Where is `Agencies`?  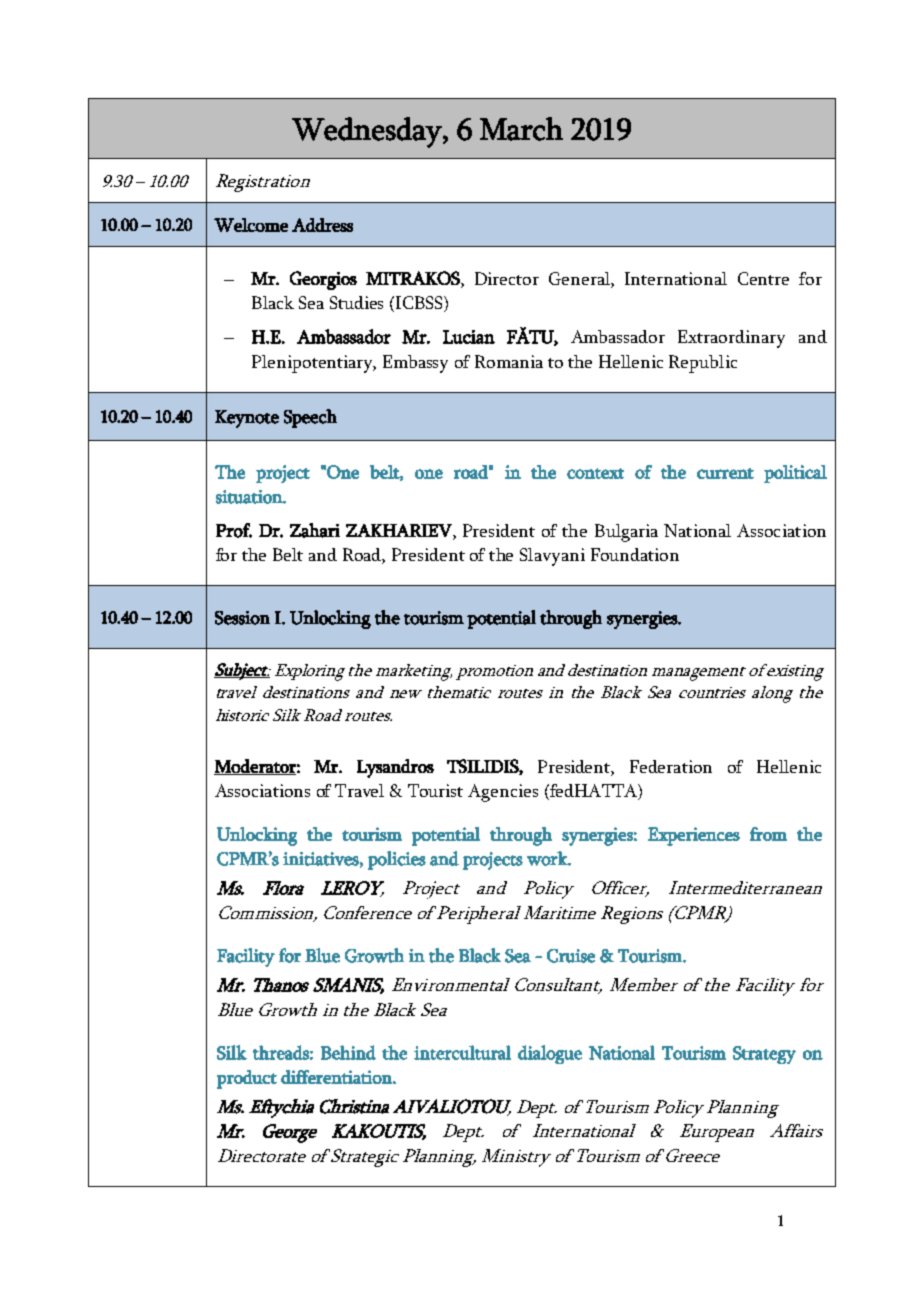 Agencies is located at coordinates (503, 793).
